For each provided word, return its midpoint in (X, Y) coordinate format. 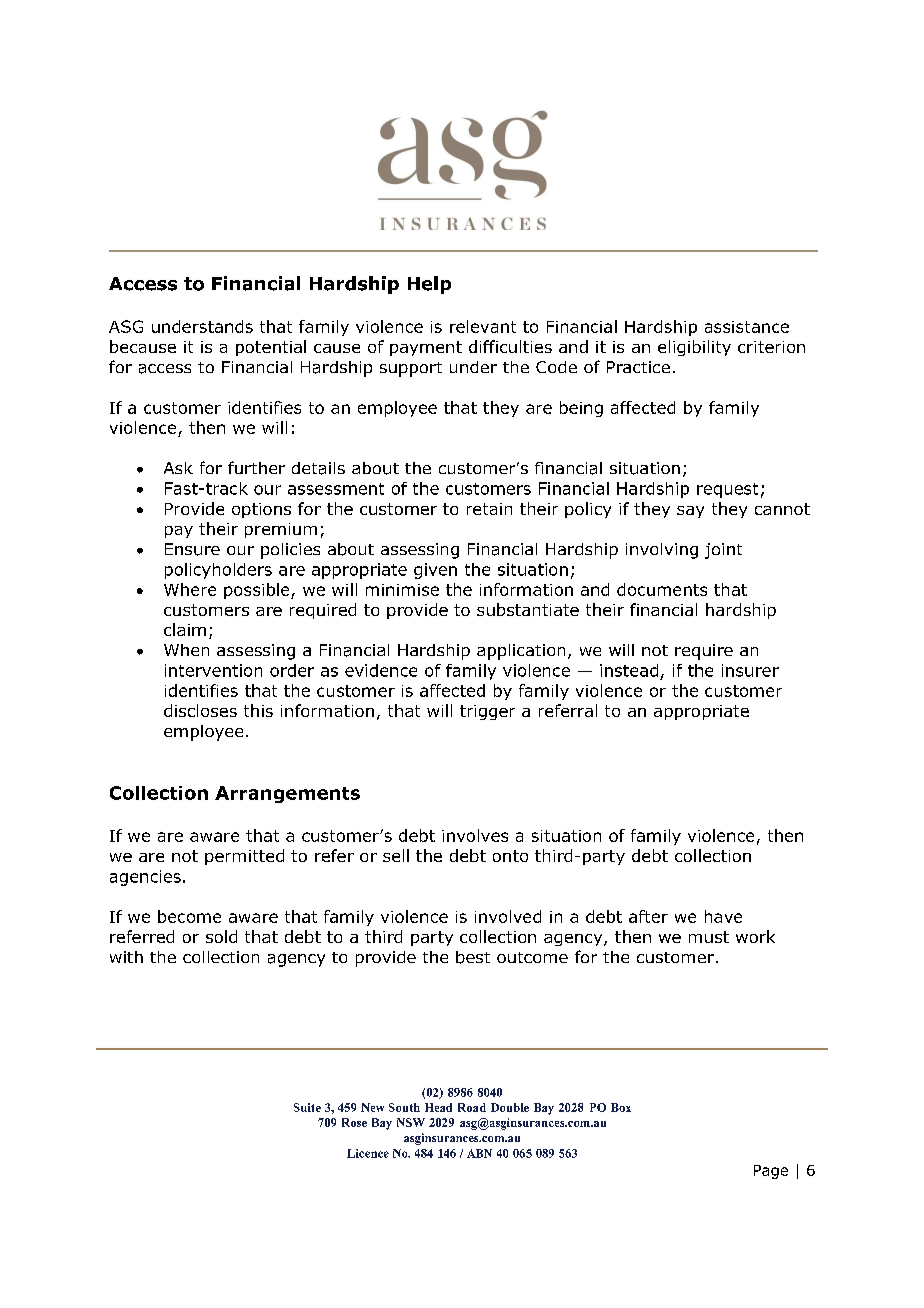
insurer (750, 670)
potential (271, 348)
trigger (487, 712)
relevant (483, 326)
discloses (200, 710)
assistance (747, 327)
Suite (307, 1107)
